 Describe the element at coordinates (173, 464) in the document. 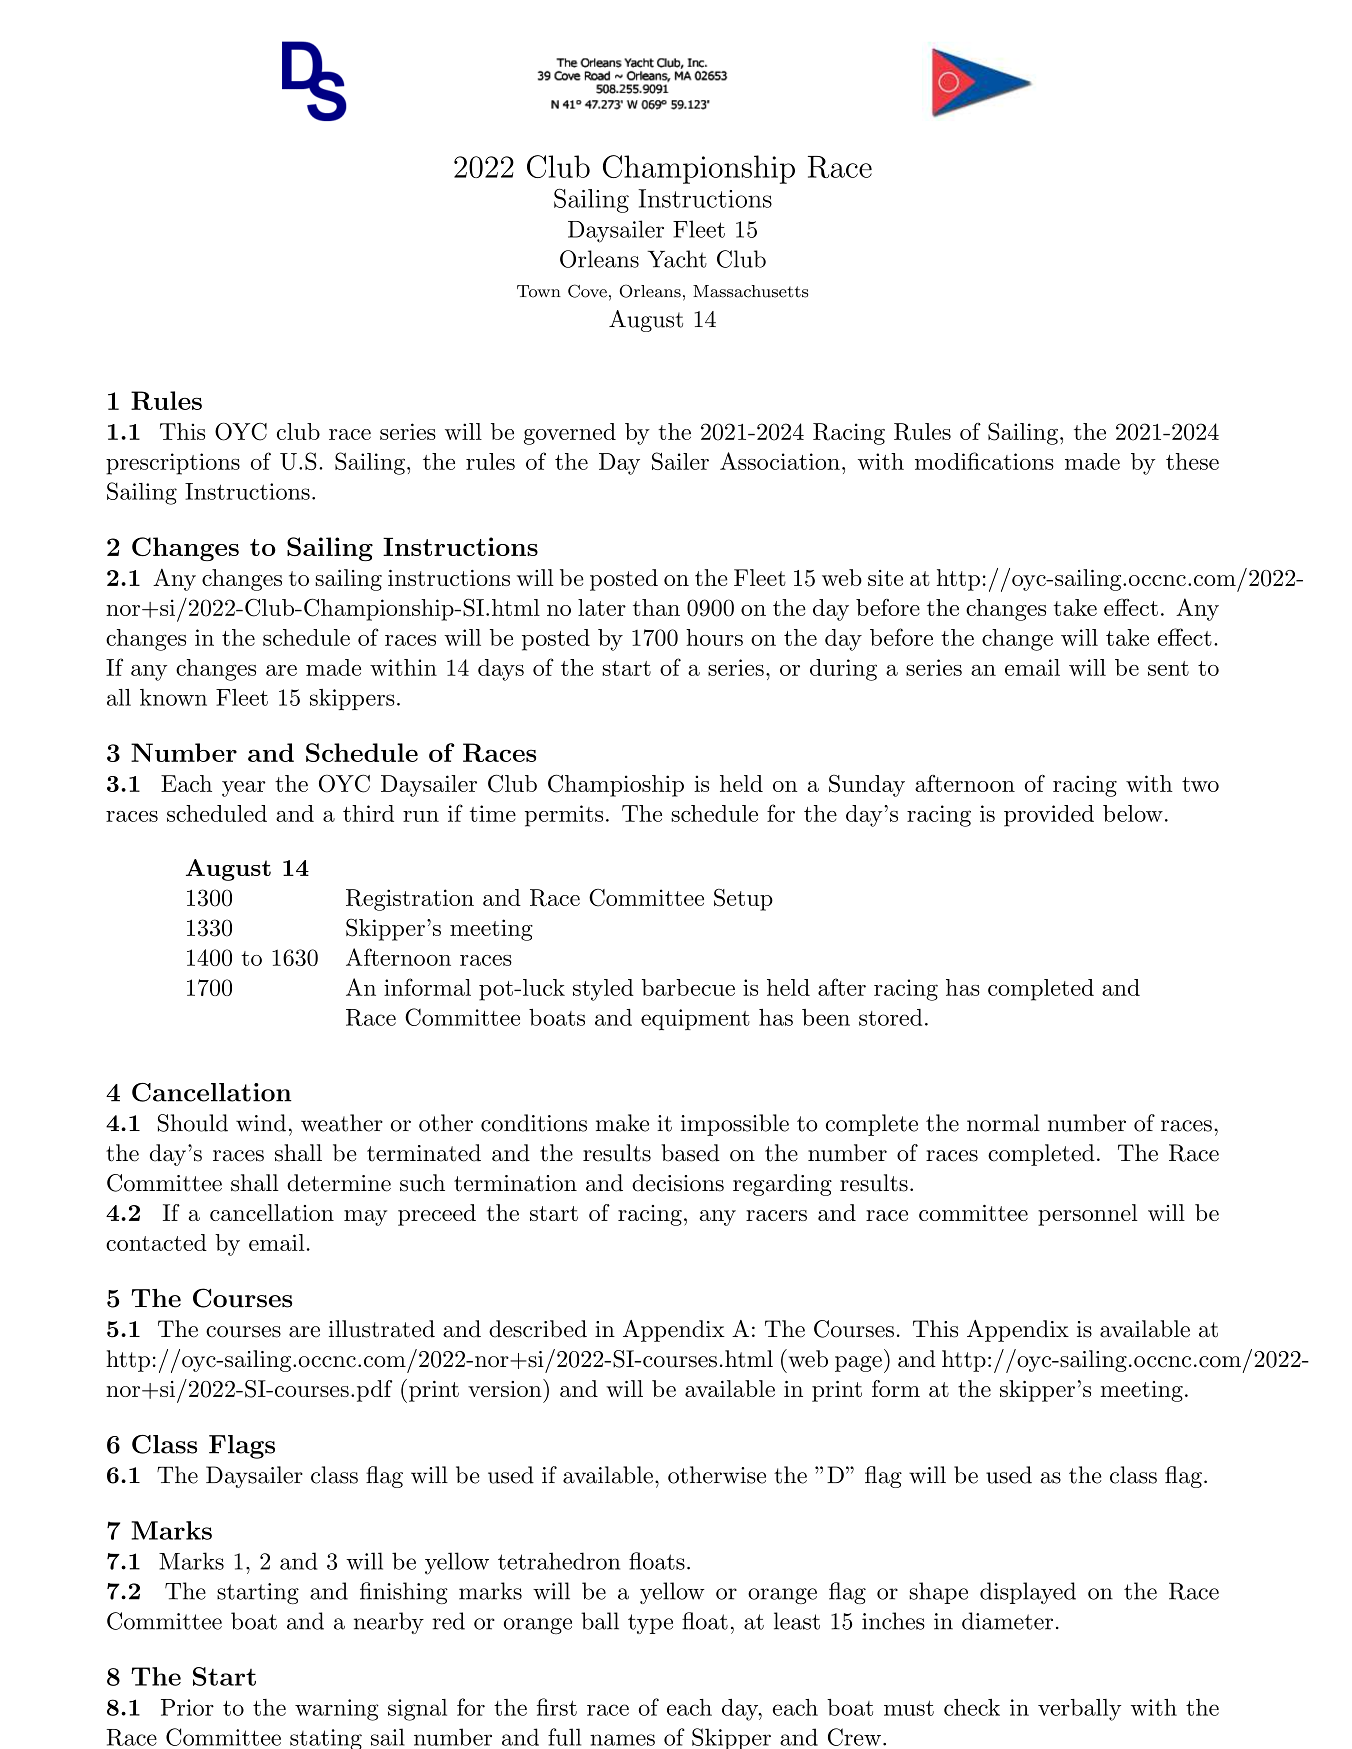

I see `prescriptions` at that location.
